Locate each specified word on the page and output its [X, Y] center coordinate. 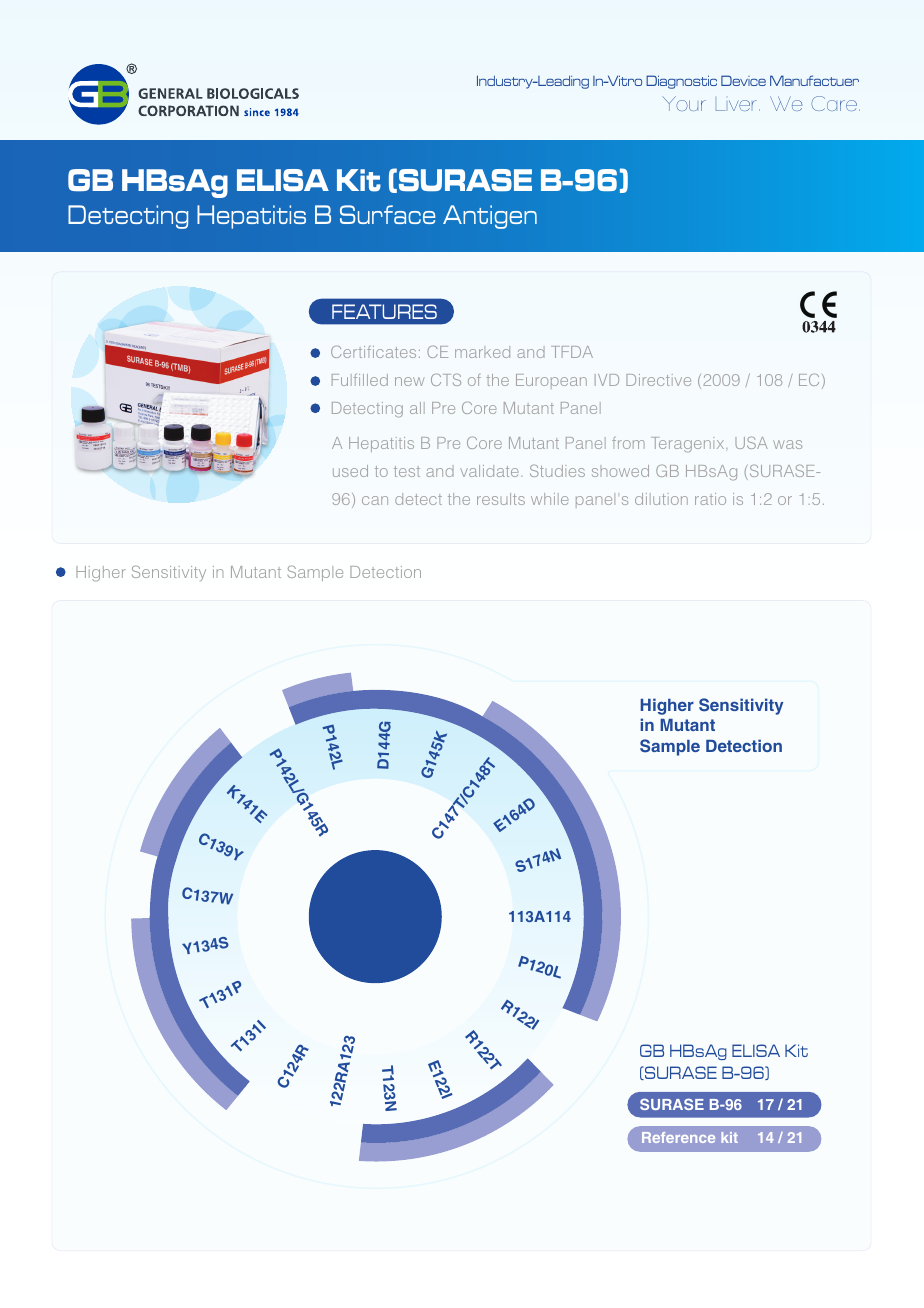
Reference [678, 1137]
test [407, 471]
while [549, 499]
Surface [387, 214]
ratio [710, 499]
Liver [736, 105]
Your [684, 103]
